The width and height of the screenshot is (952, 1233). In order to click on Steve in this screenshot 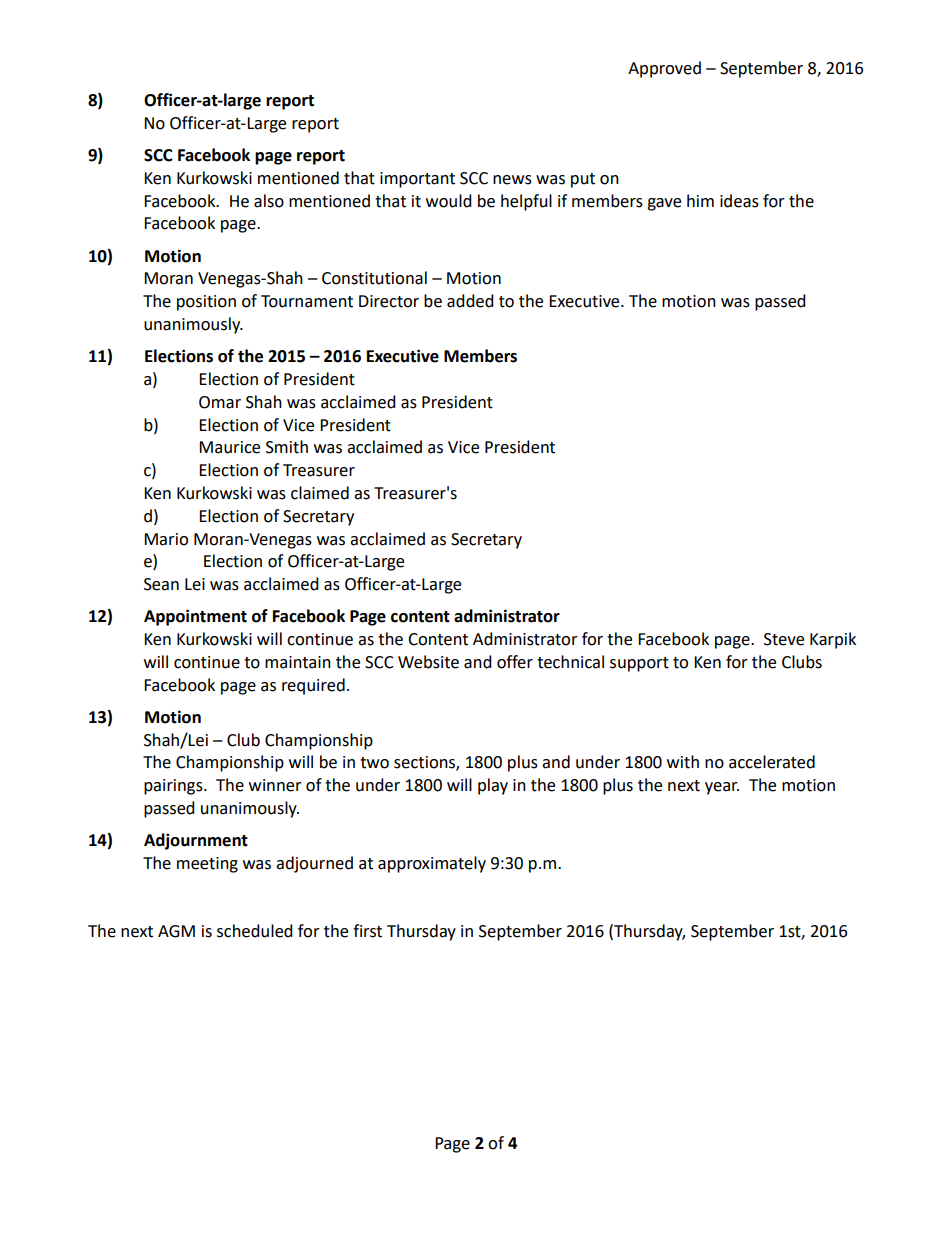, I will do `click(784, 639)`.
